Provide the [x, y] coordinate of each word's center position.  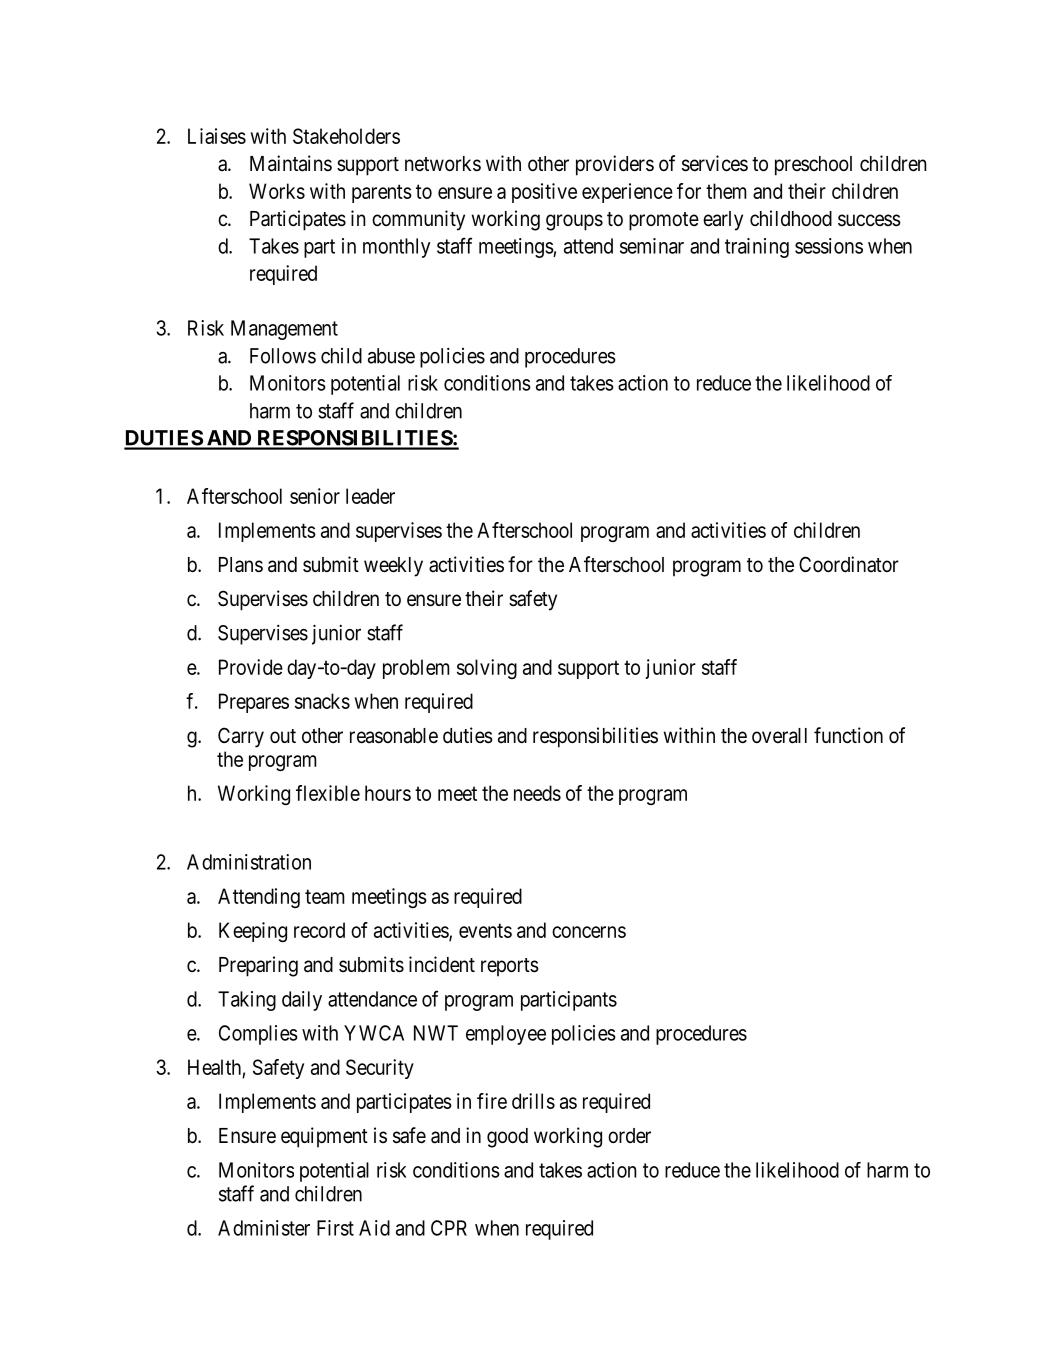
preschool [813, 166]
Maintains [291, 163]
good [507, 1138]
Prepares [254, 703]
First [335, 1228]
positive [544, 193]
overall [779, 736]
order [629, 1136]
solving [487, 669]
